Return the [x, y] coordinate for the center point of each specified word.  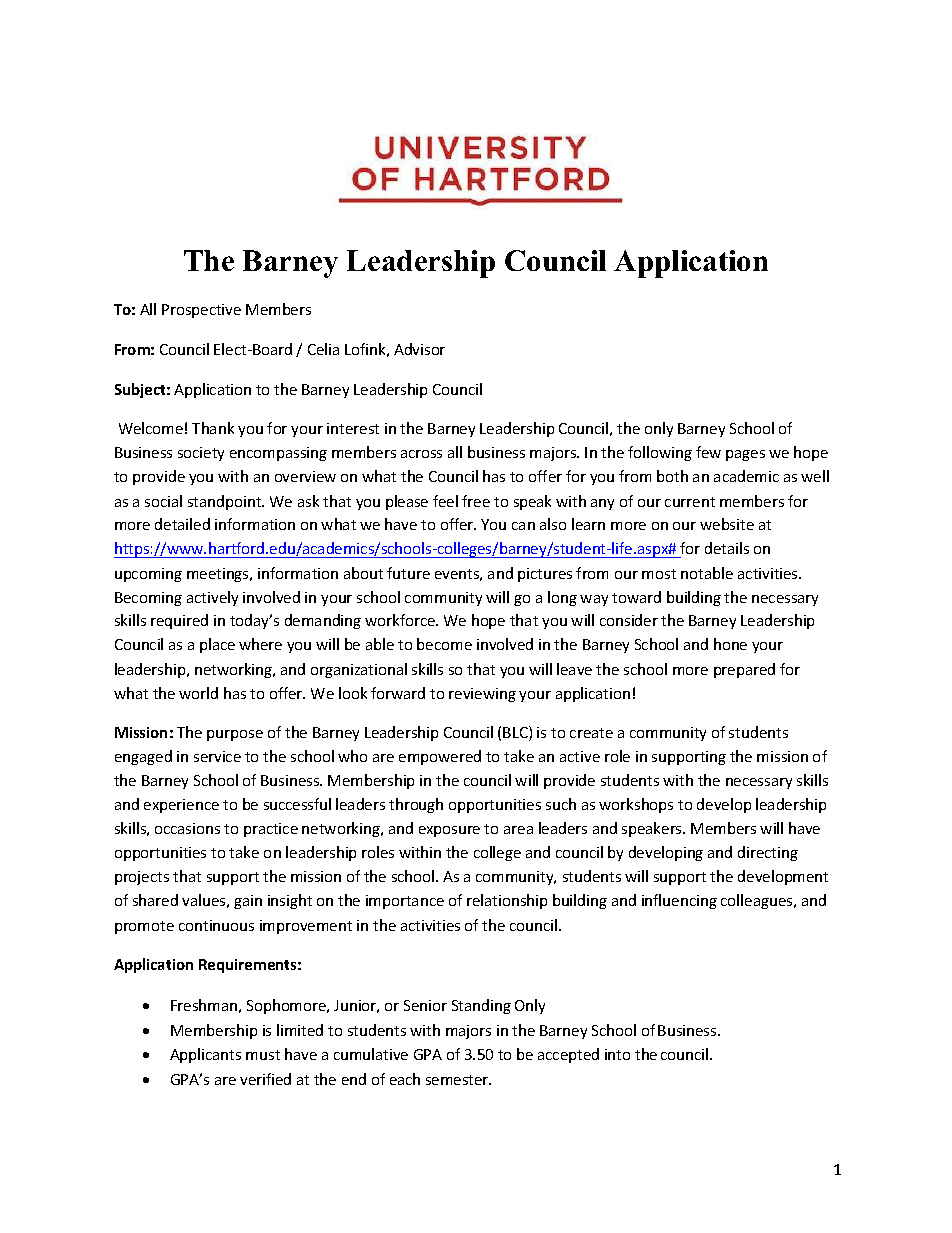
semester [458, 1080]
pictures [545, 575]
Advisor [419, 349]
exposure [449, 831]
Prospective [201, 311]
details [727, 548]
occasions [187, 828]
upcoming [148, 575]
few [708, 452]
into [617, 1054]
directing [768, 853]
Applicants [205, 1055]
